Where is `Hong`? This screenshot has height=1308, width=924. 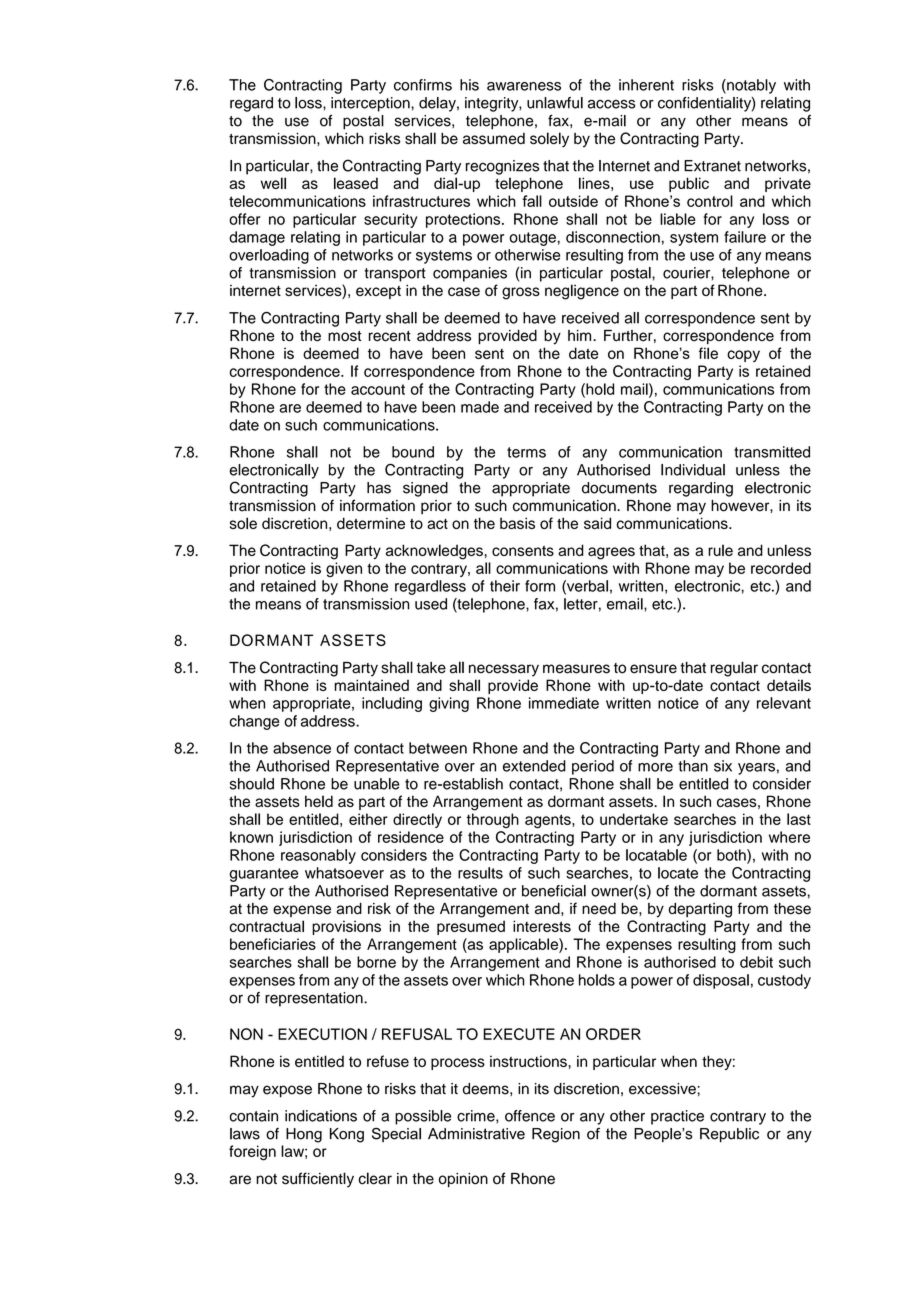 Hong is located at coordinates (304, 1135).
